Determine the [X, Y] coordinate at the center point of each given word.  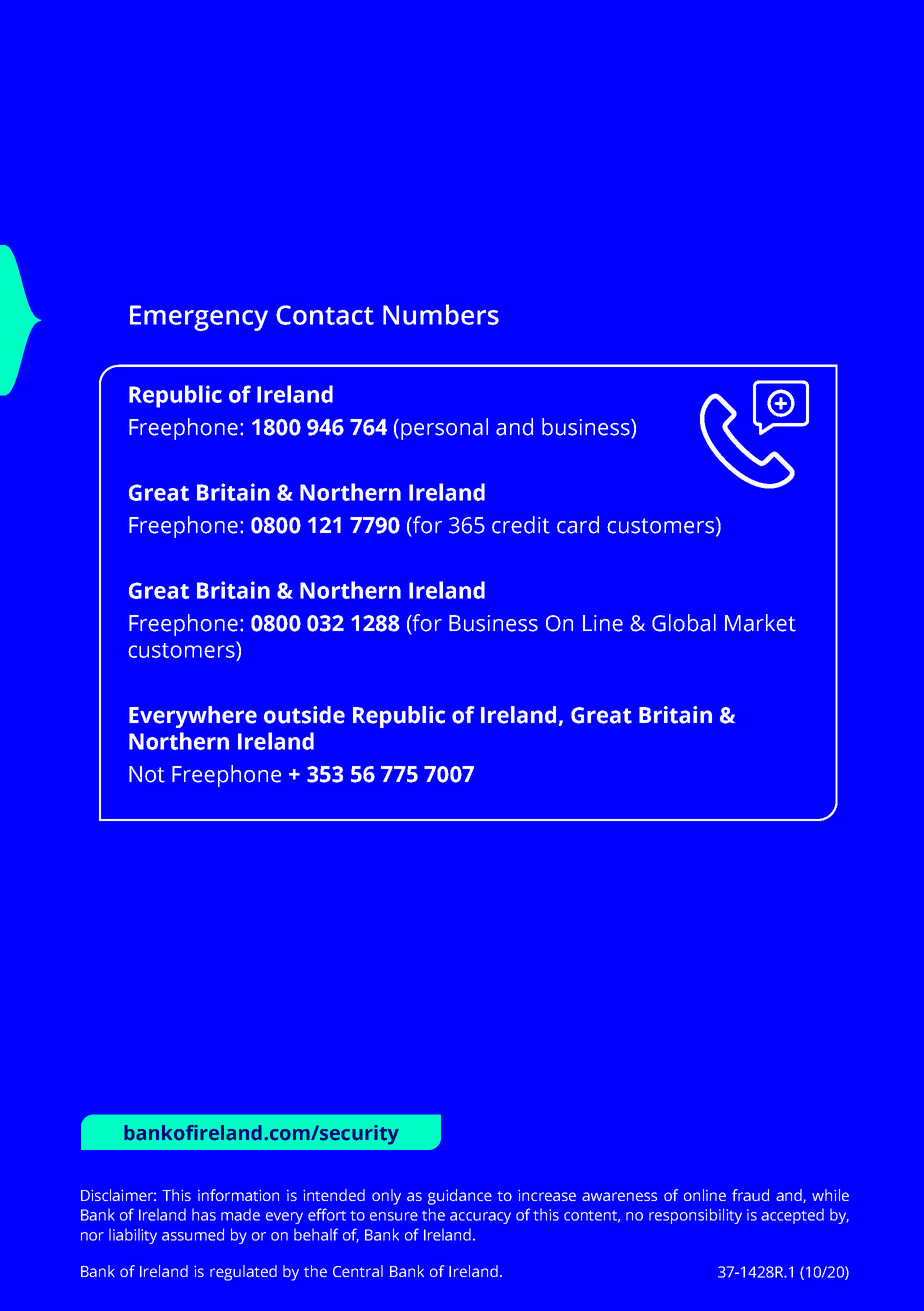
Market [760, 623]
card [578, 525]
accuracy [480, 1218]
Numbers [441, 314]
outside [304, 715]
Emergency [199, 318]
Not [147, 774]
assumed [193, 1234]
